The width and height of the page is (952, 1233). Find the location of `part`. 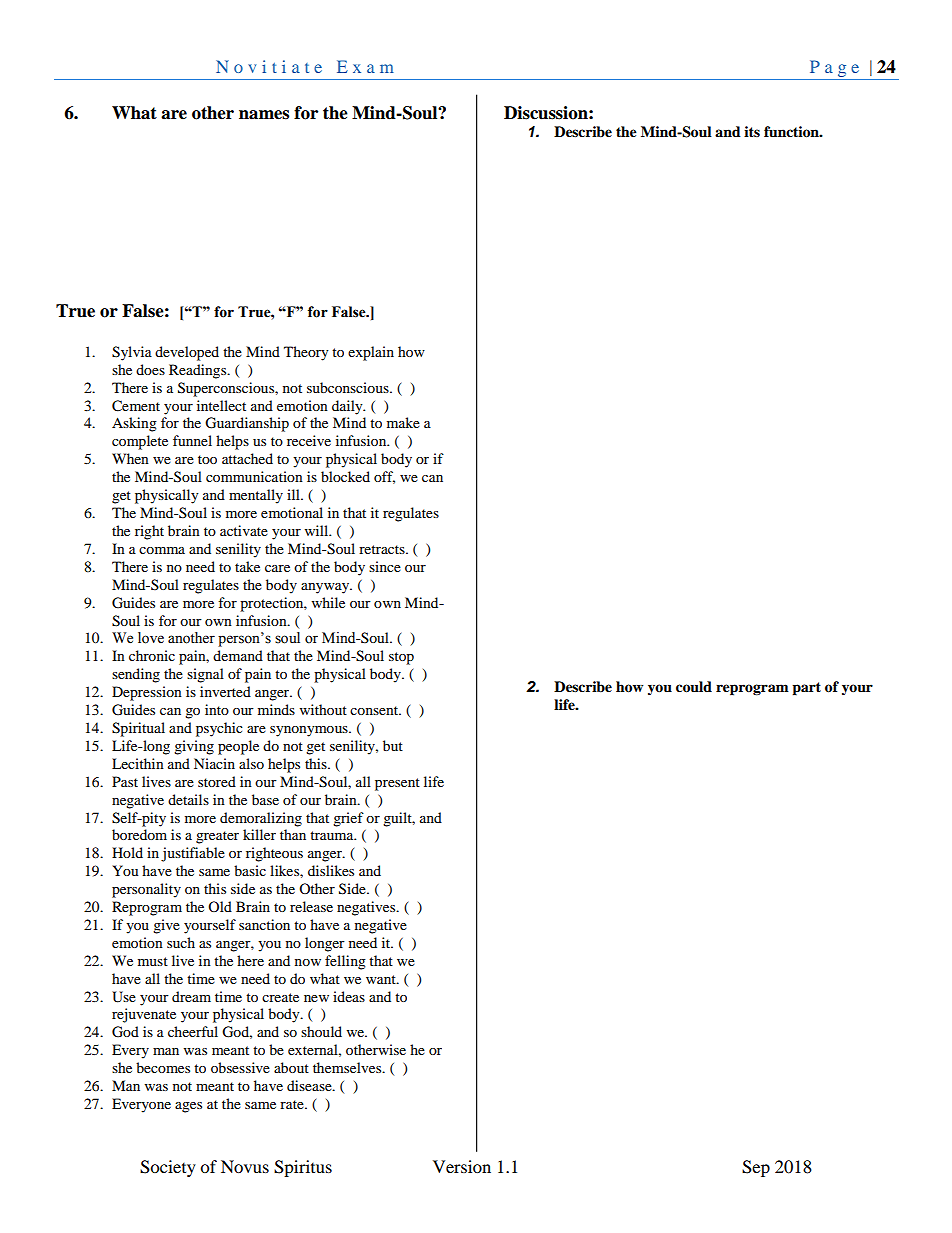

part is located at coordinates (806, 689).
